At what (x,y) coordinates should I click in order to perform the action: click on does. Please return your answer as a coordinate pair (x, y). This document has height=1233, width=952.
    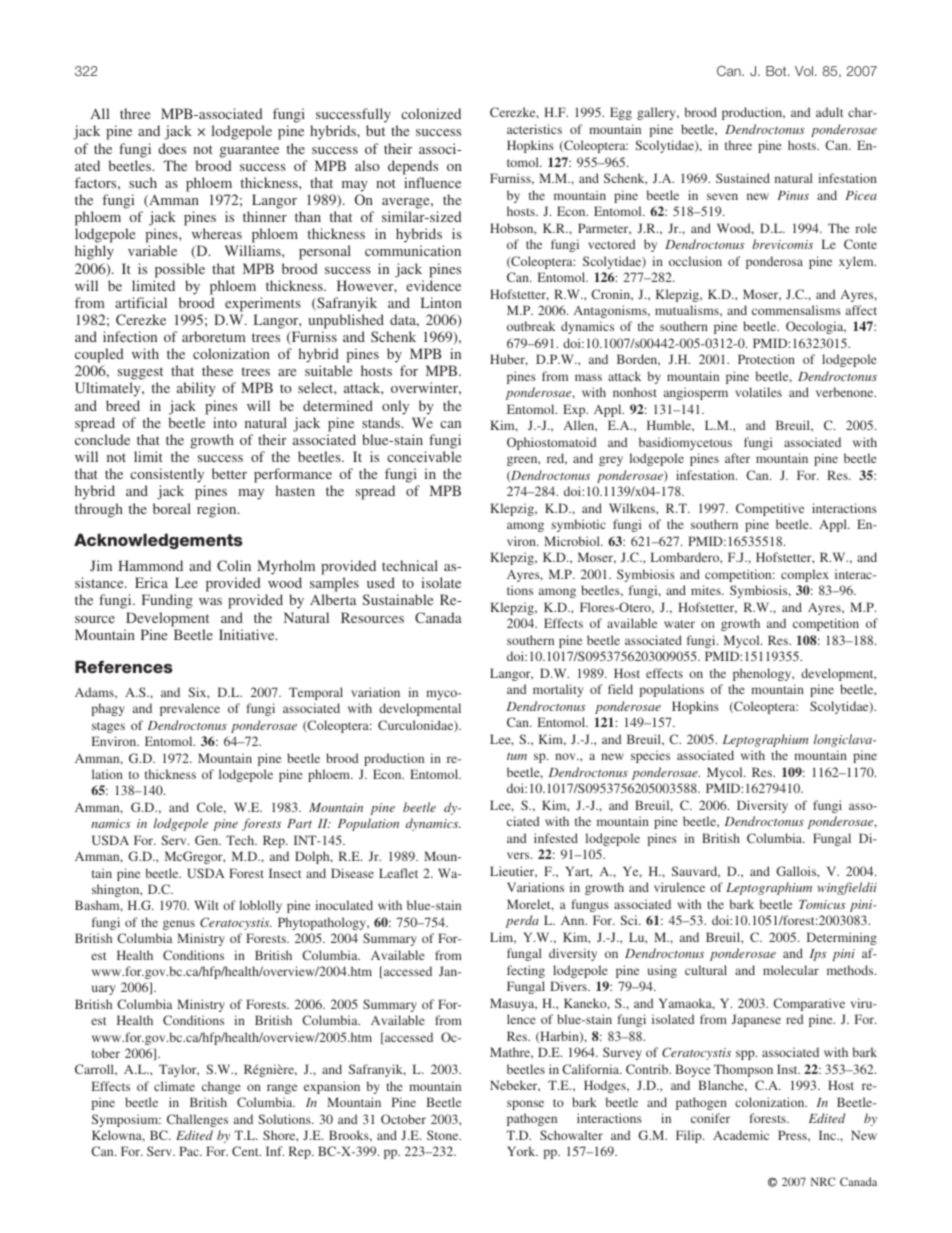
    Looking at the image, I should click on (172, 148).
